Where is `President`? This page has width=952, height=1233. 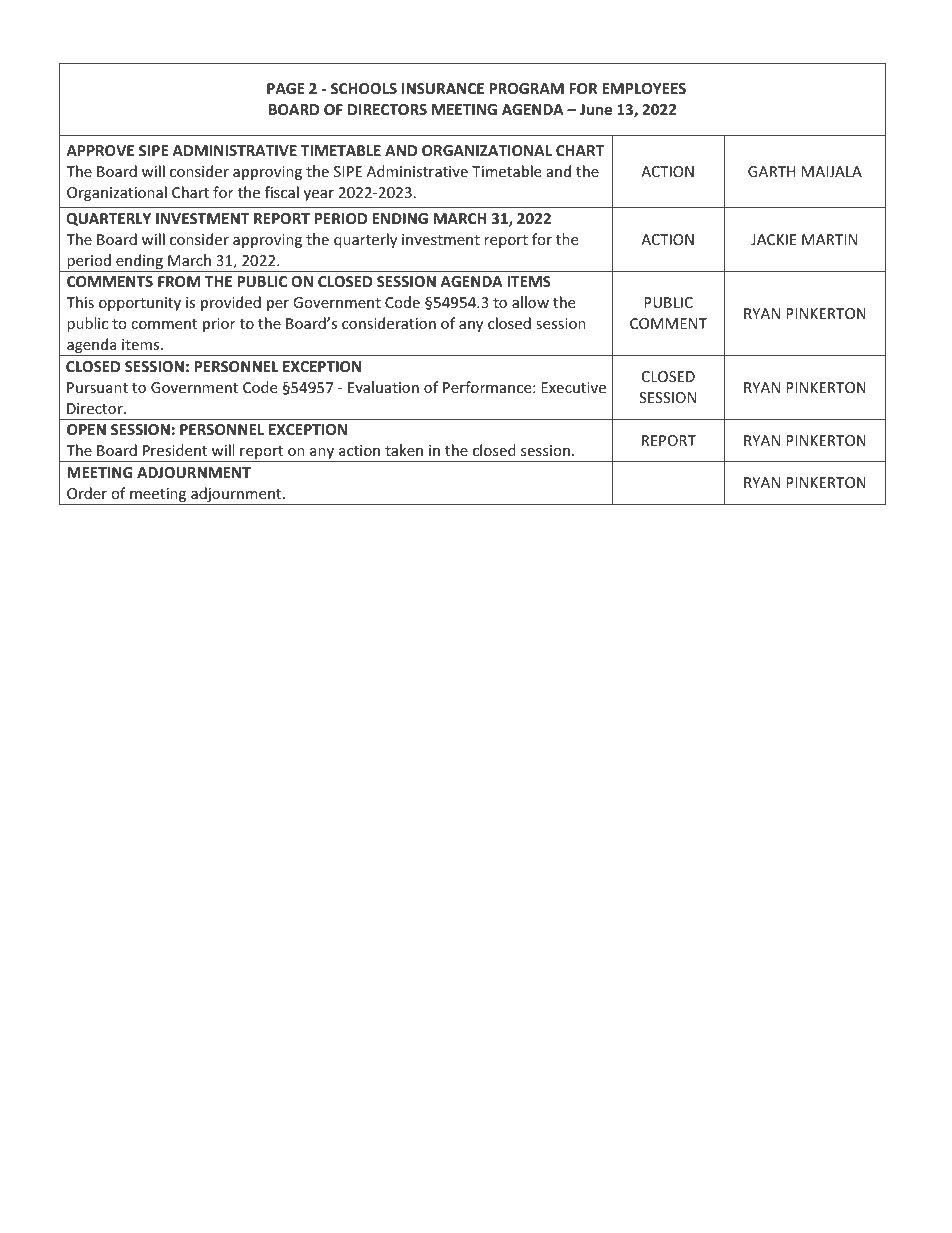
President is located at coordinates (175, 450).
